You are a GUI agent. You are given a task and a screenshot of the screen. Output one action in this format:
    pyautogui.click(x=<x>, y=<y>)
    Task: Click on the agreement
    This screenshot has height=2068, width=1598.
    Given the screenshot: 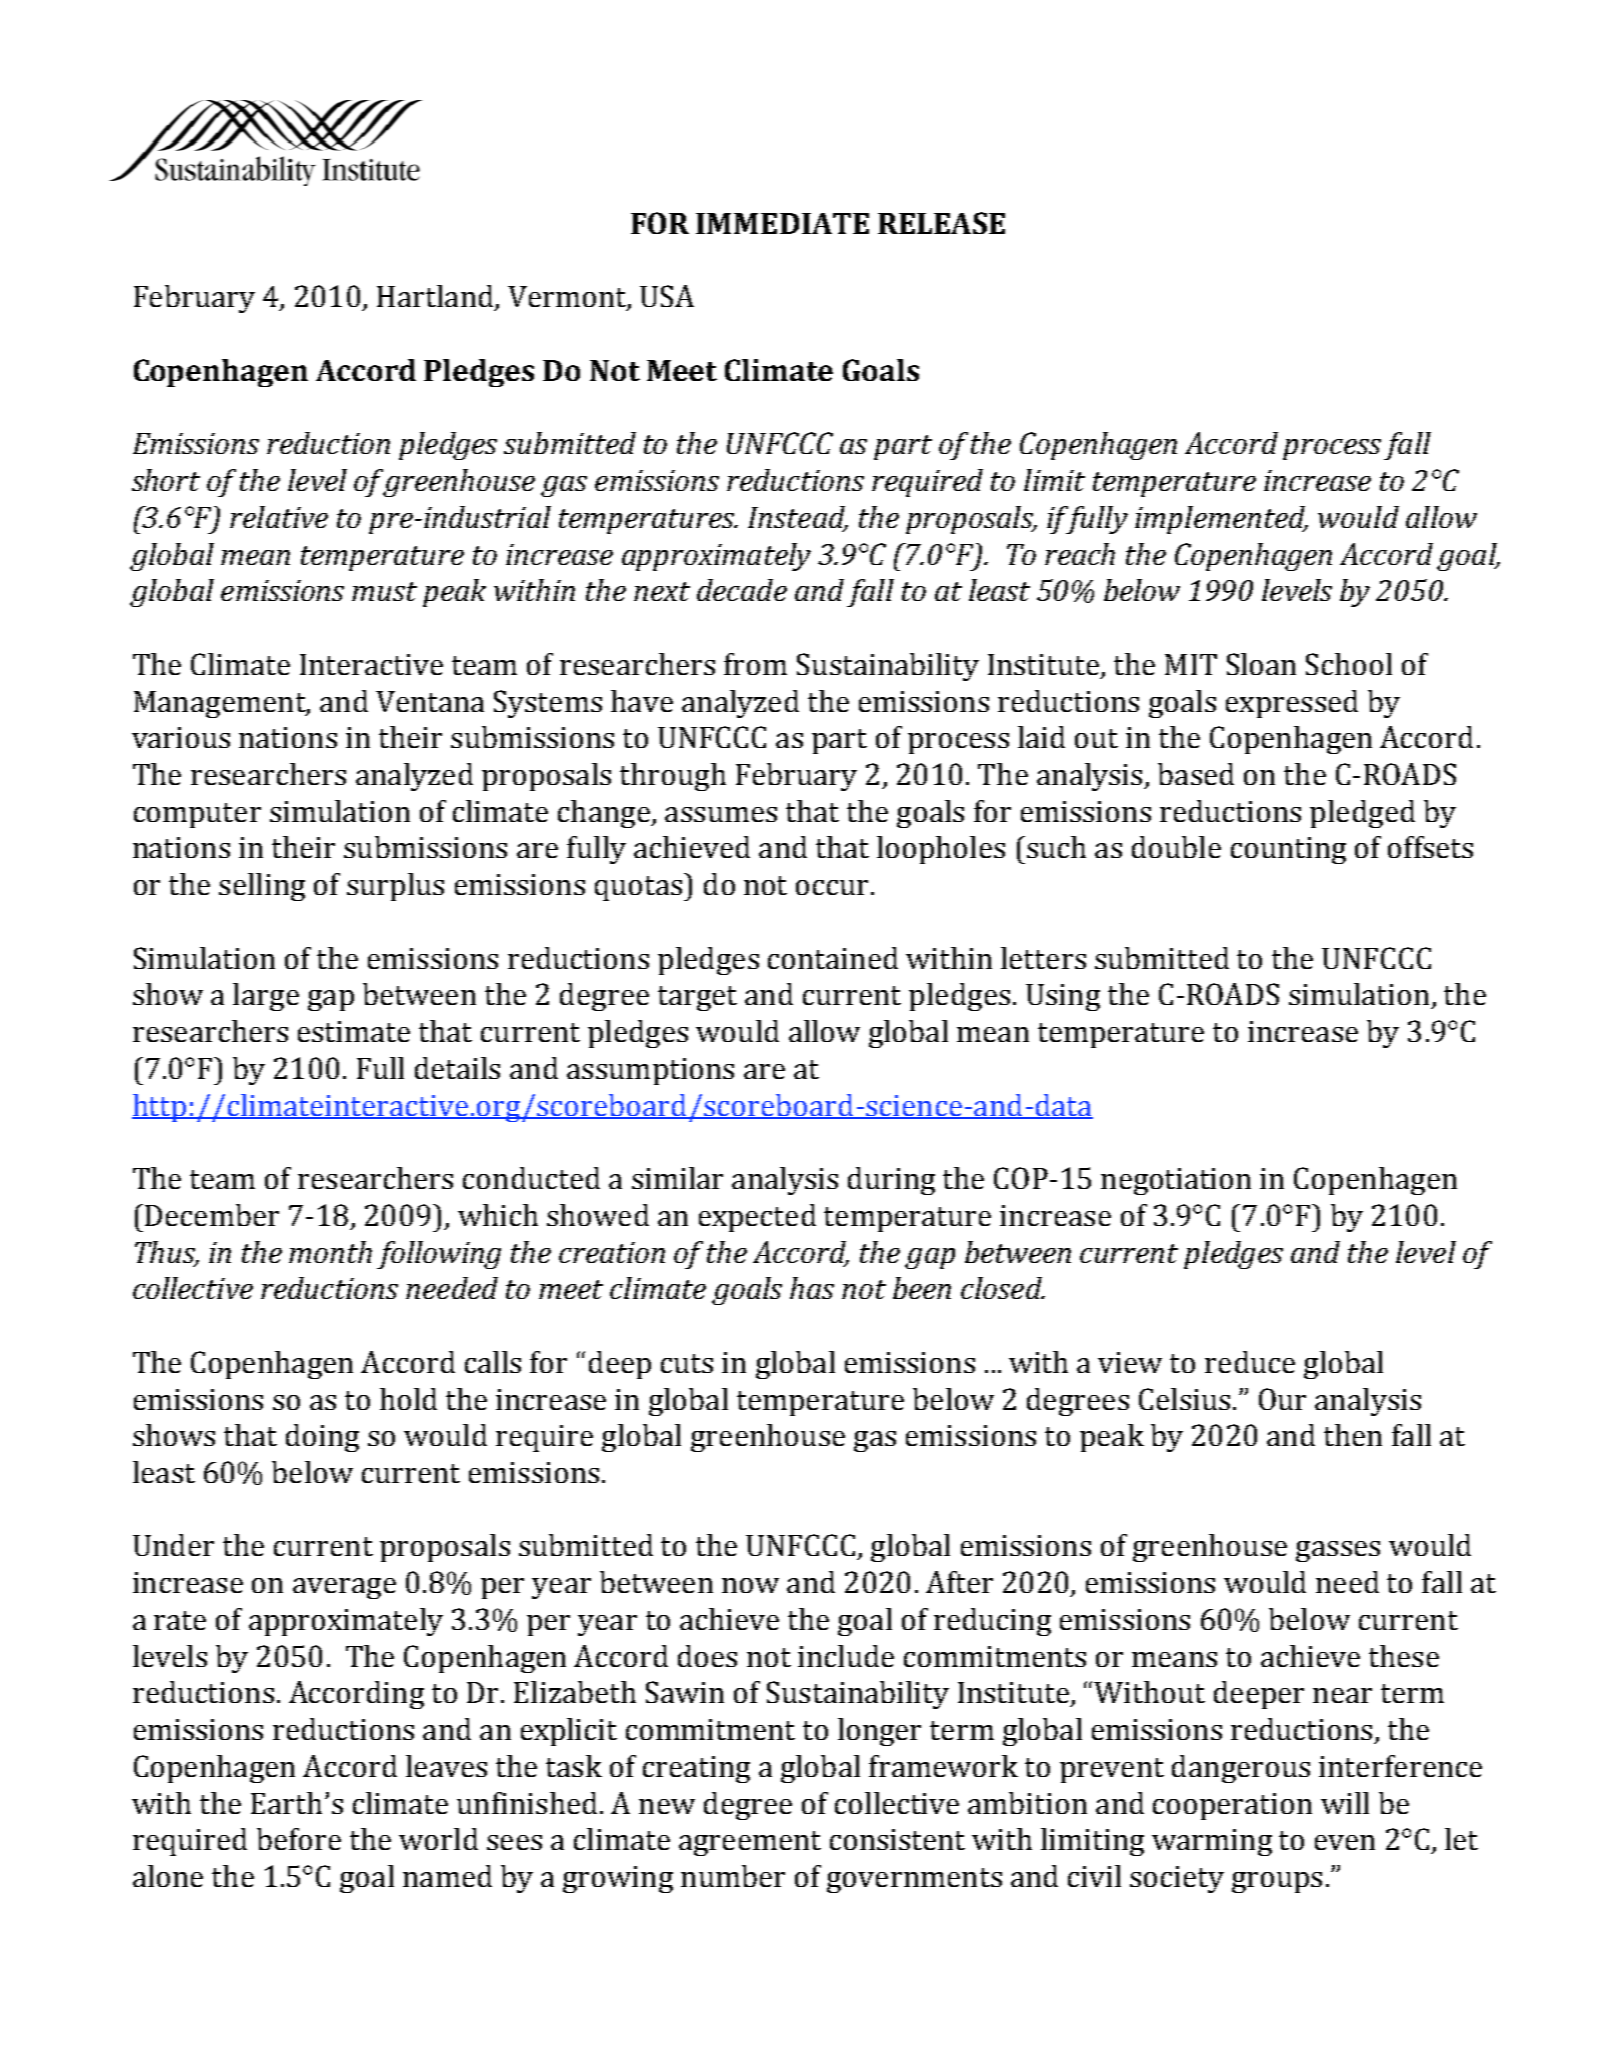 What is the action you would take?
    pyautogui.click(x=750, y=1843)
